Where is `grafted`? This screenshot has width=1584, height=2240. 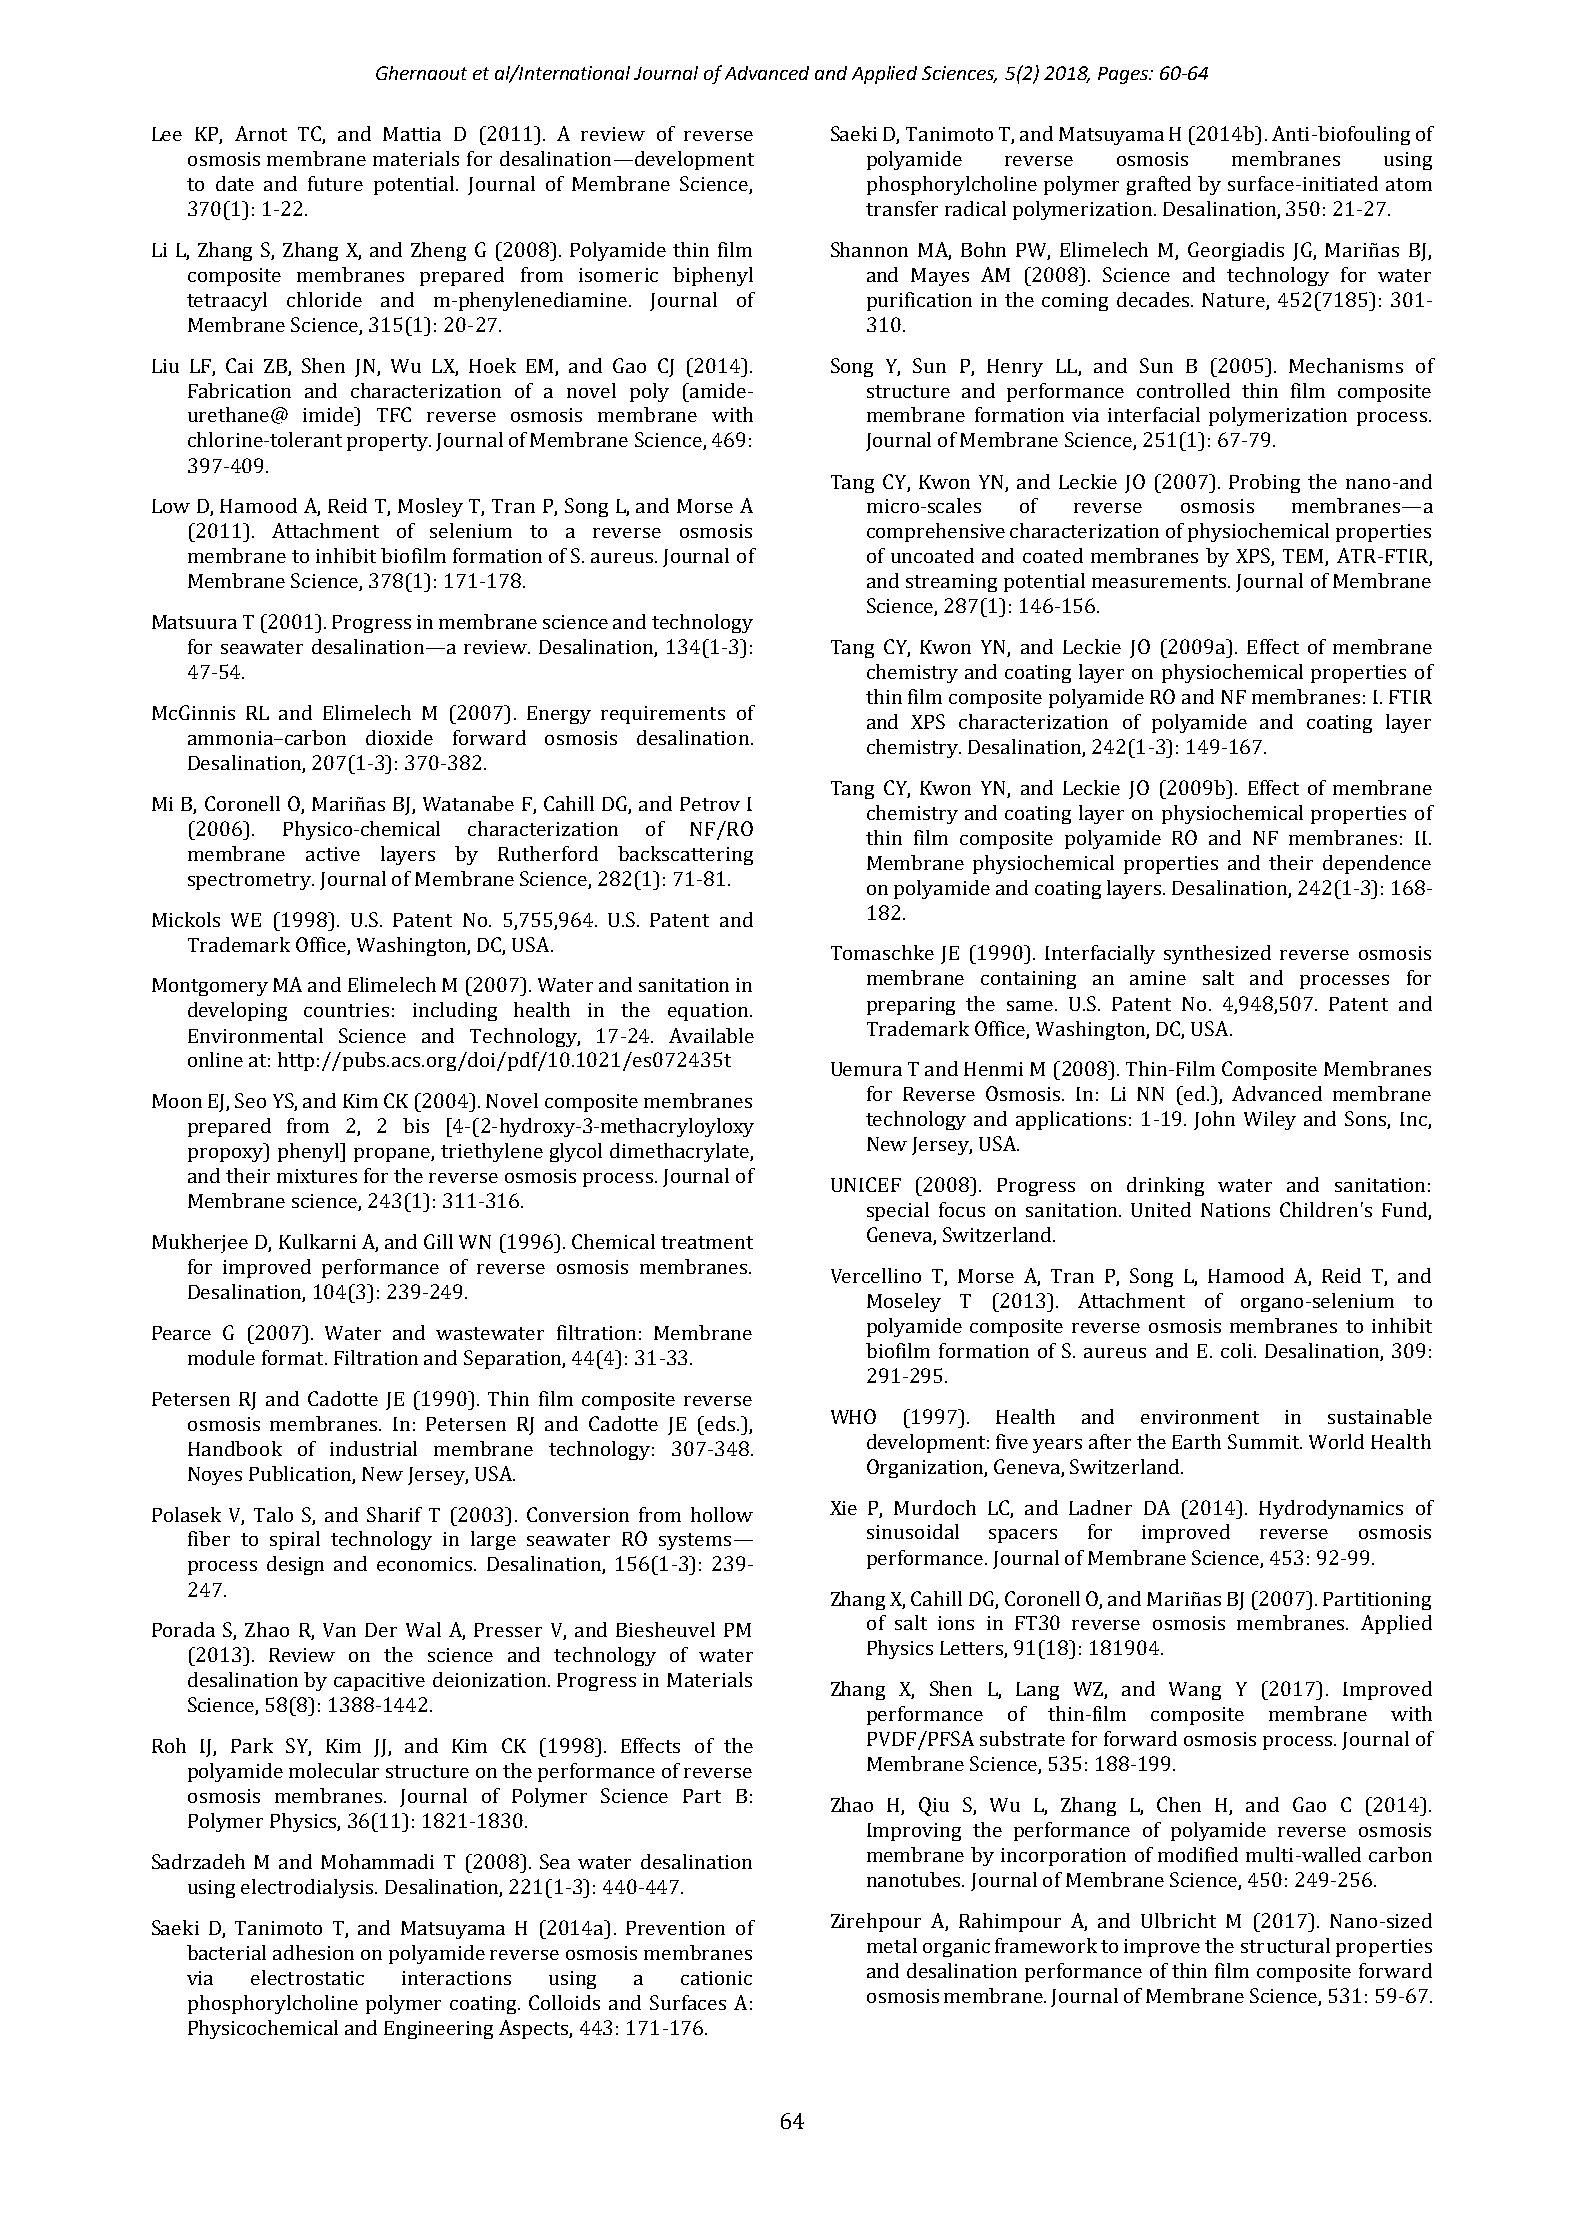
grafted is located at coordinates (1159, 185).
